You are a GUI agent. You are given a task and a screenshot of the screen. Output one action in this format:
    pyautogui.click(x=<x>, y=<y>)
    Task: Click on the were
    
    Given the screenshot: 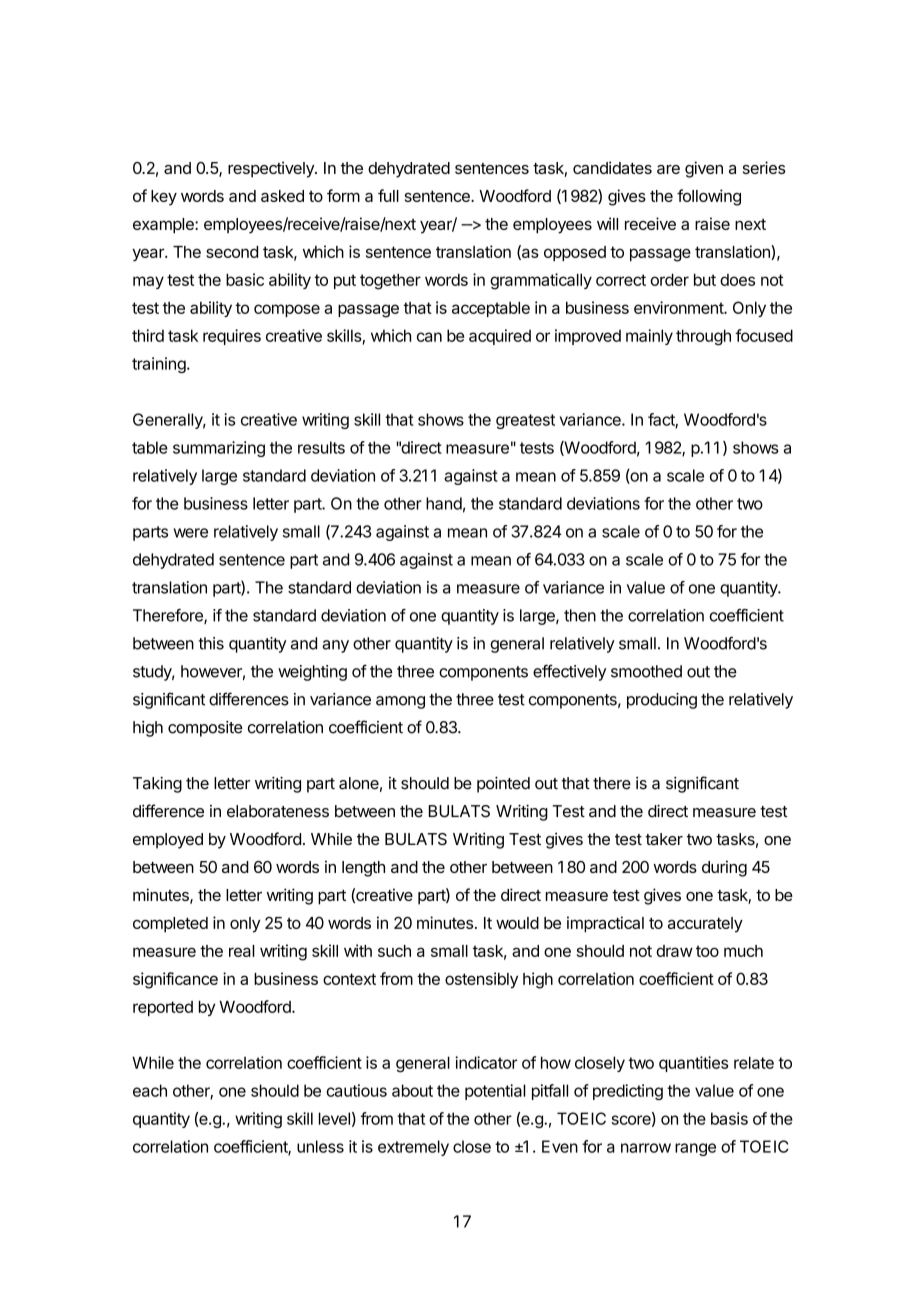 What is the action you would take?
    pyautogui.click(x=191, y=533)
